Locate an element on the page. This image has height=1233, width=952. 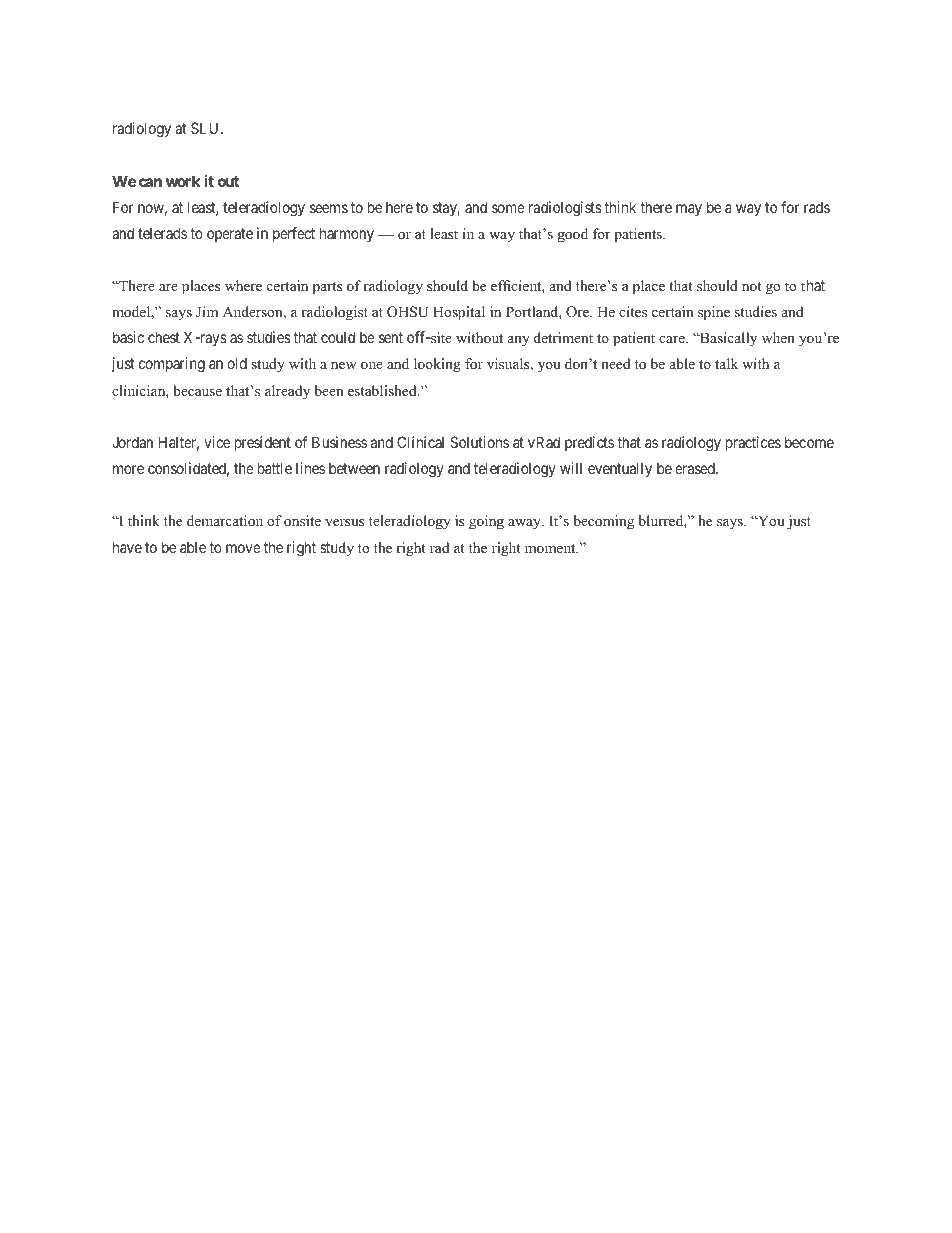
SLU is located at coordinates (206, 128).
